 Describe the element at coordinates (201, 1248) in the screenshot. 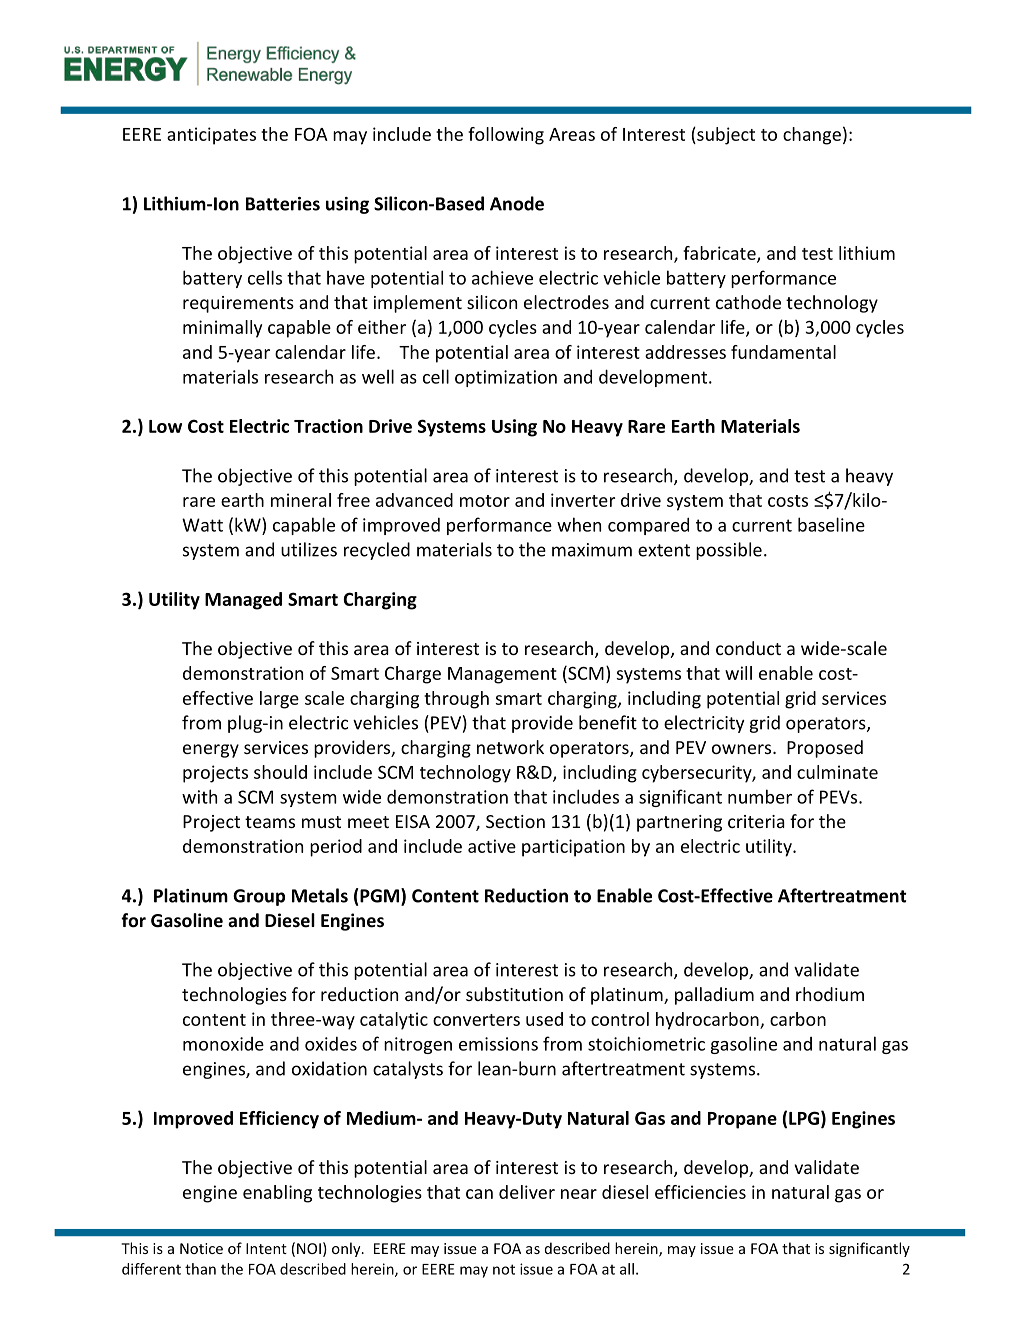

I see `Notice` at that location.
